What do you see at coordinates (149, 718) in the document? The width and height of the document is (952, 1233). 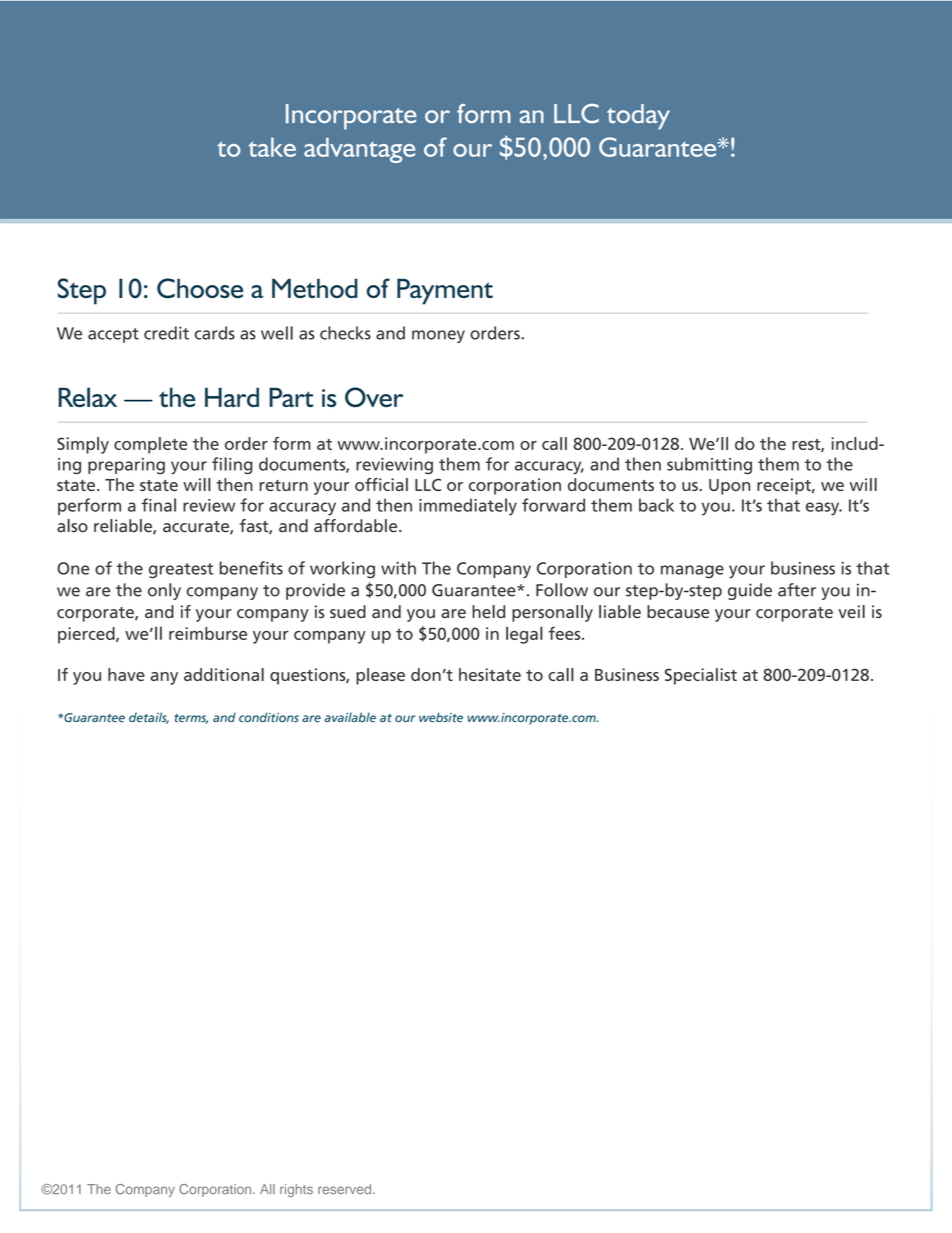 I see `details` at bounding box center [149, 718].
